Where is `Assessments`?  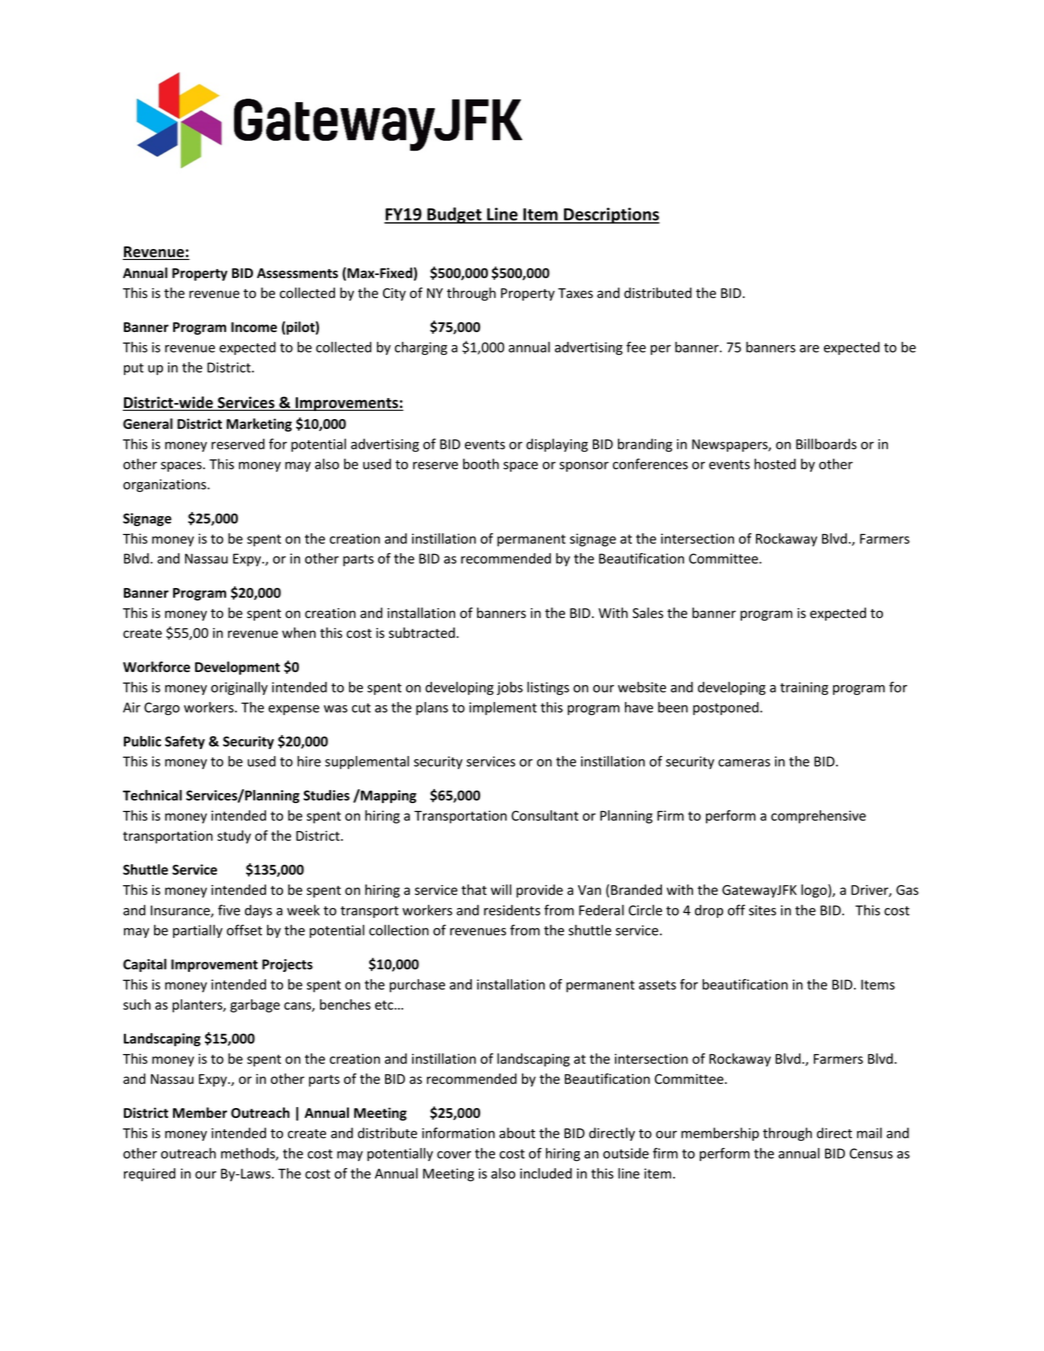
Assessments is located at coordinates (297, 273).
